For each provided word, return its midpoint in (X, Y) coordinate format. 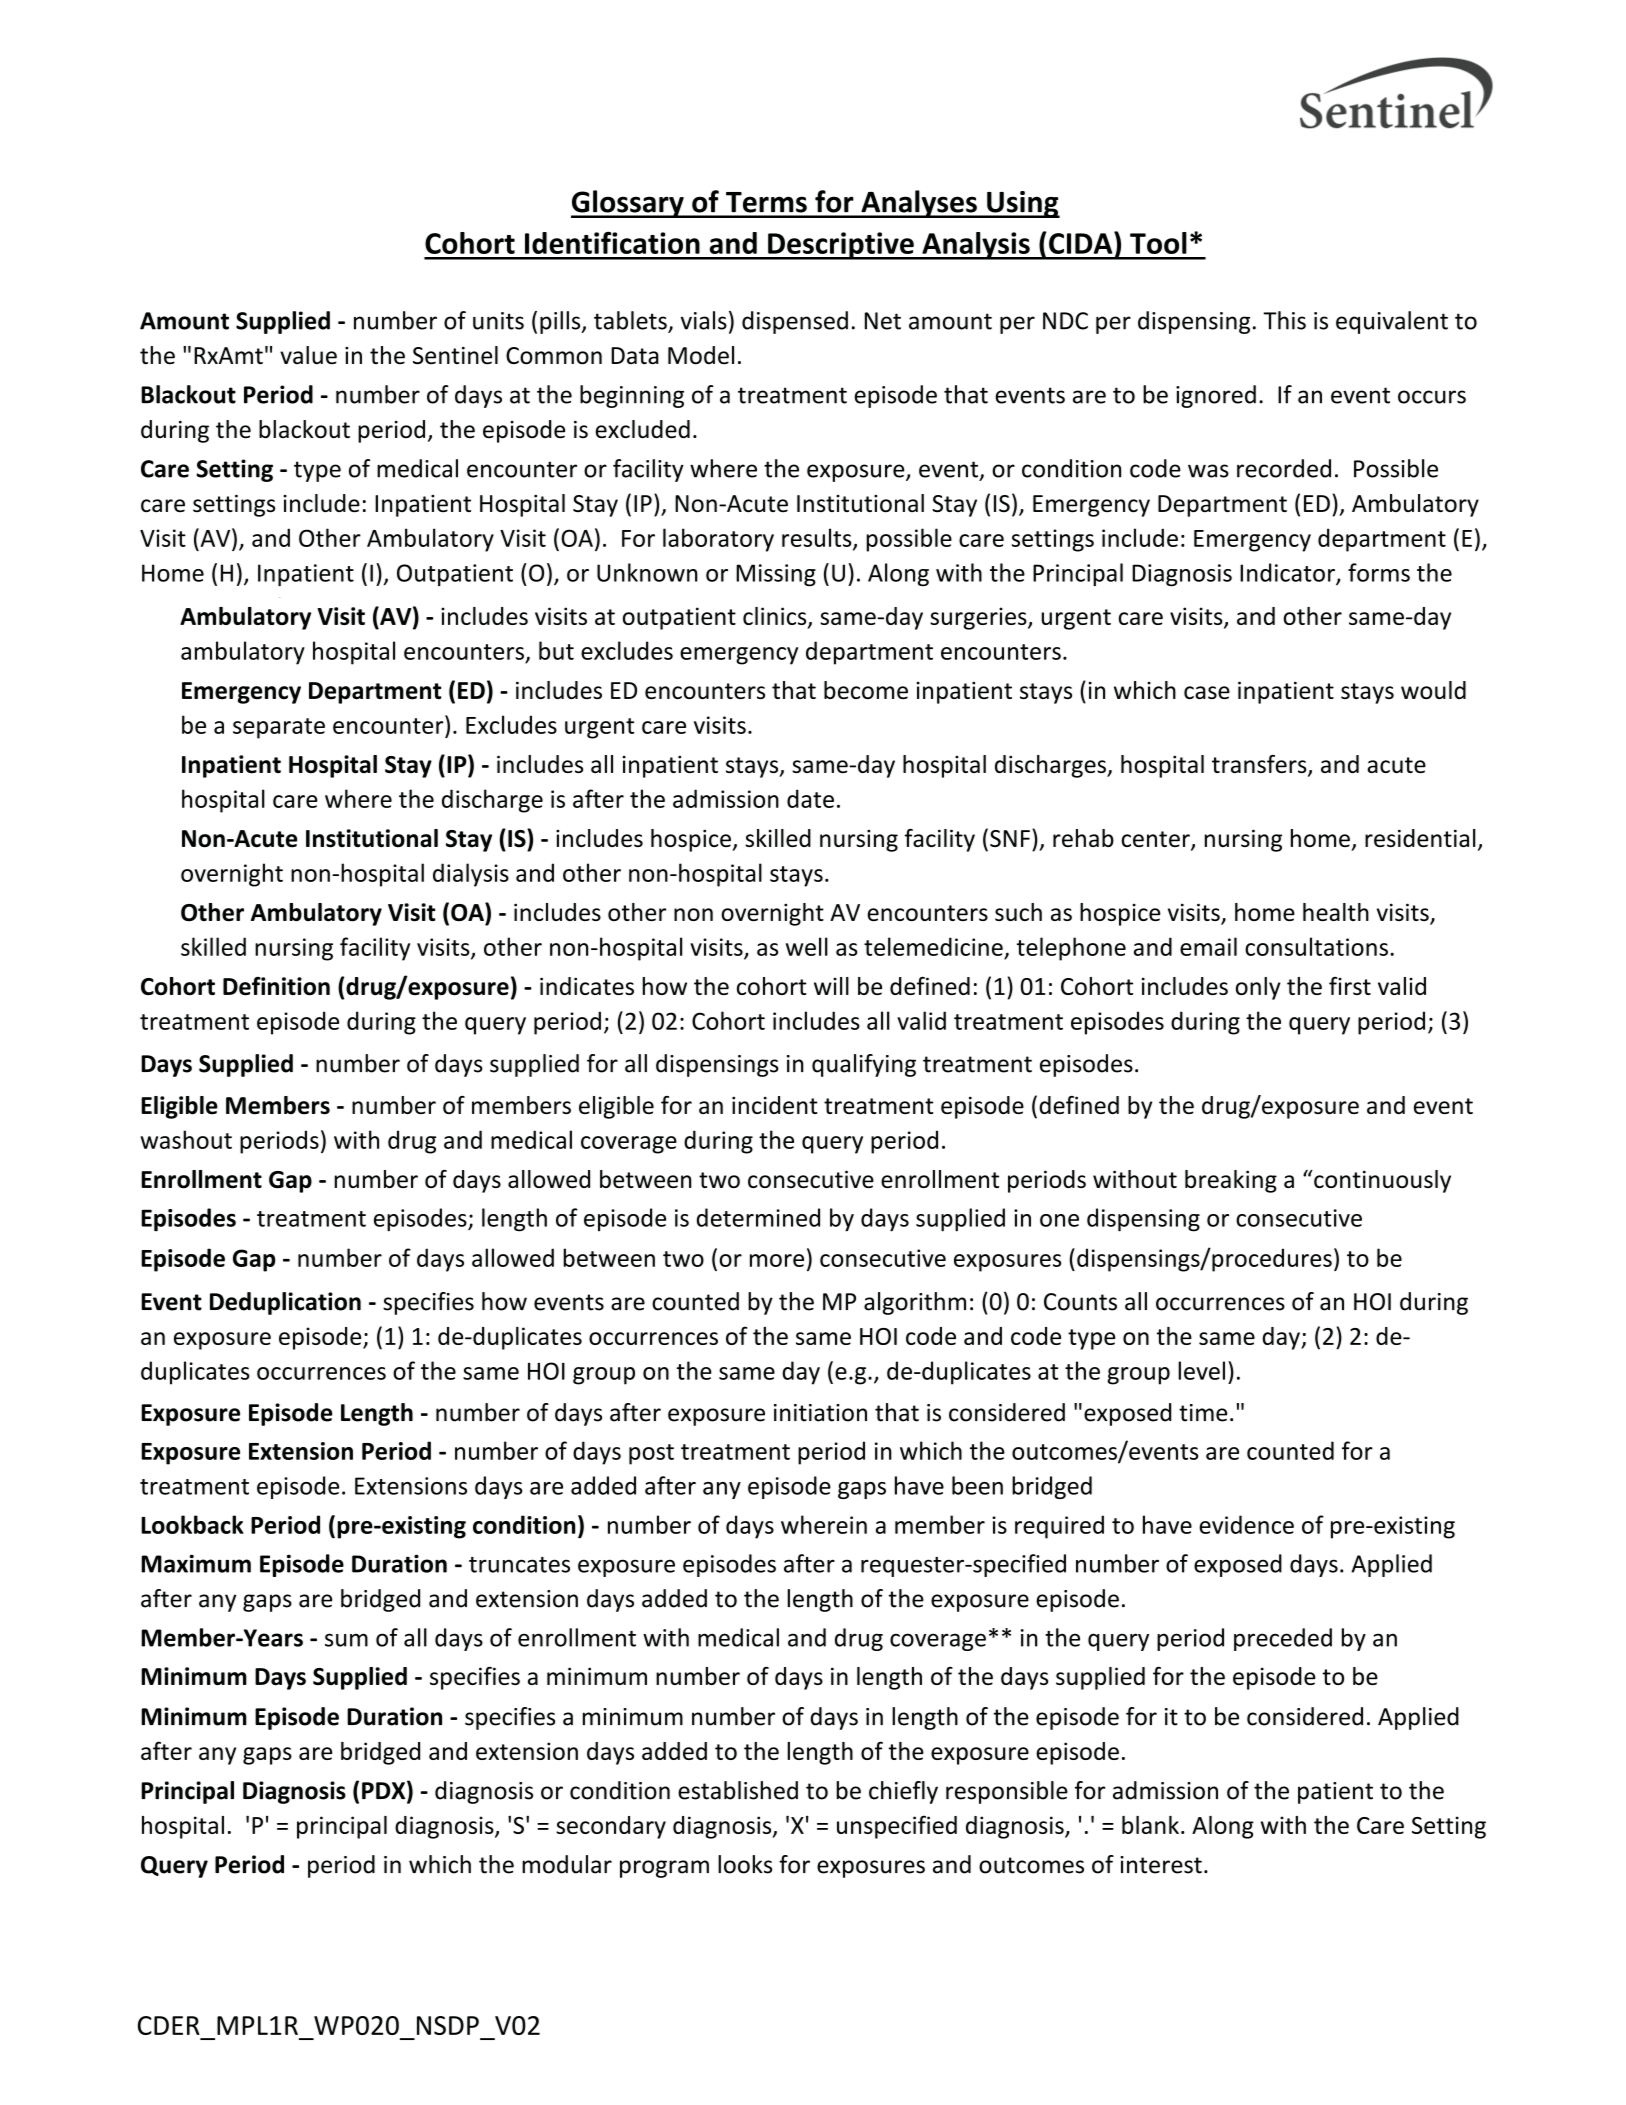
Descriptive (841, 246)
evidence (1246, 1524)
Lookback (192, 1524)
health (1336, 912)
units (498, 321)
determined (758, 1217)
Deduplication (285, 1303)
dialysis (471, 875)
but (556, 650)
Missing (776, 575)
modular (567, 1864)
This (1284, 320)
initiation (820, 1413)
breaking (1231, 1181)
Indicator (1288, 573)
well (807, 946)
